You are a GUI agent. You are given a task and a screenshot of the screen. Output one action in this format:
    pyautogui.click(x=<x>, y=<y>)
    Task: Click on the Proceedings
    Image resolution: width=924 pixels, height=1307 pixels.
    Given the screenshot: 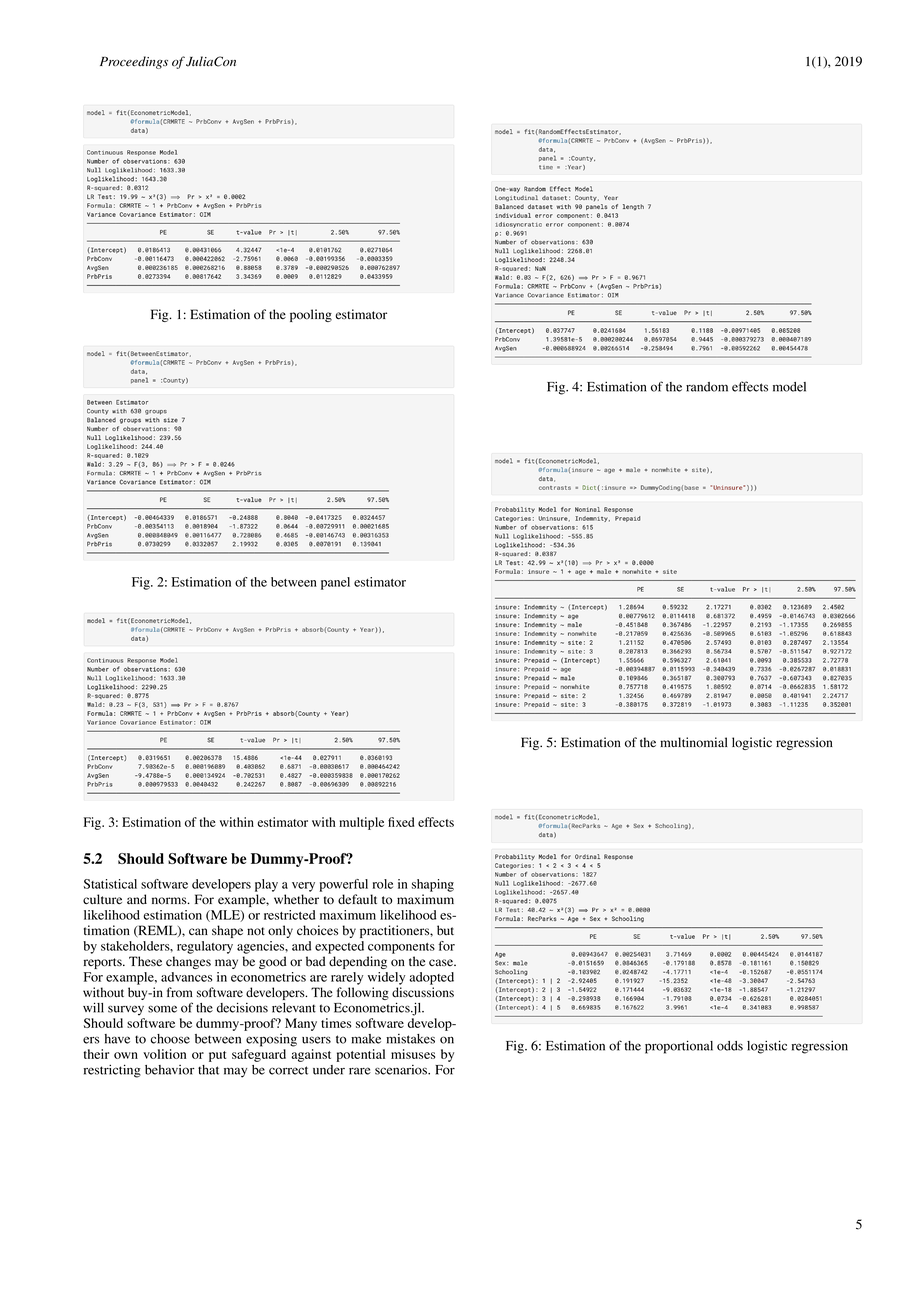 What is the action you would take?
    pyautogui.click(x=134, y=62)
